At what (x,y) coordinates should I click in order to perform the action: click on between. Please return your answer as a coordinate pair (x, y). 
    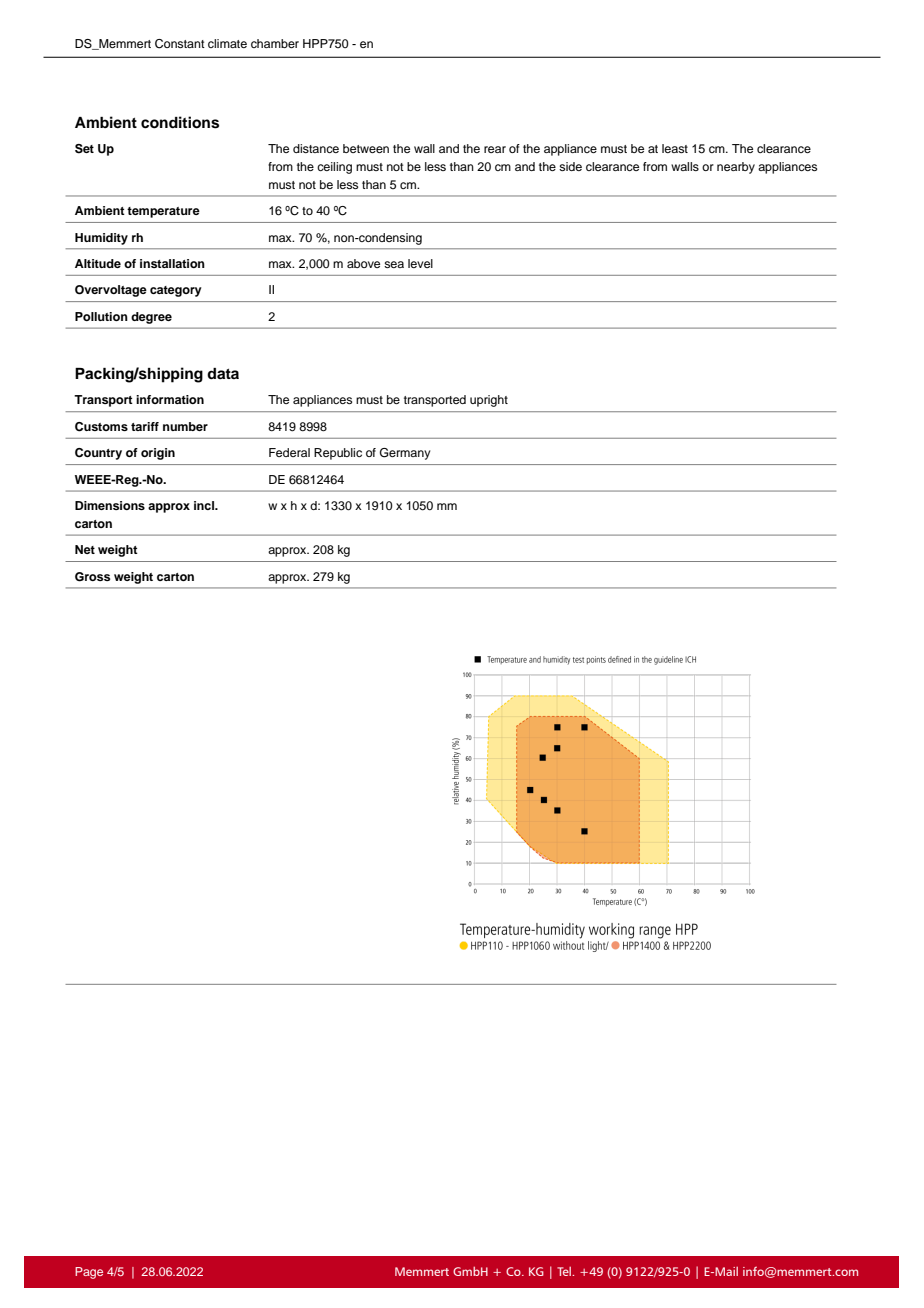
    Looking at the image, I should click on (366, 148).
